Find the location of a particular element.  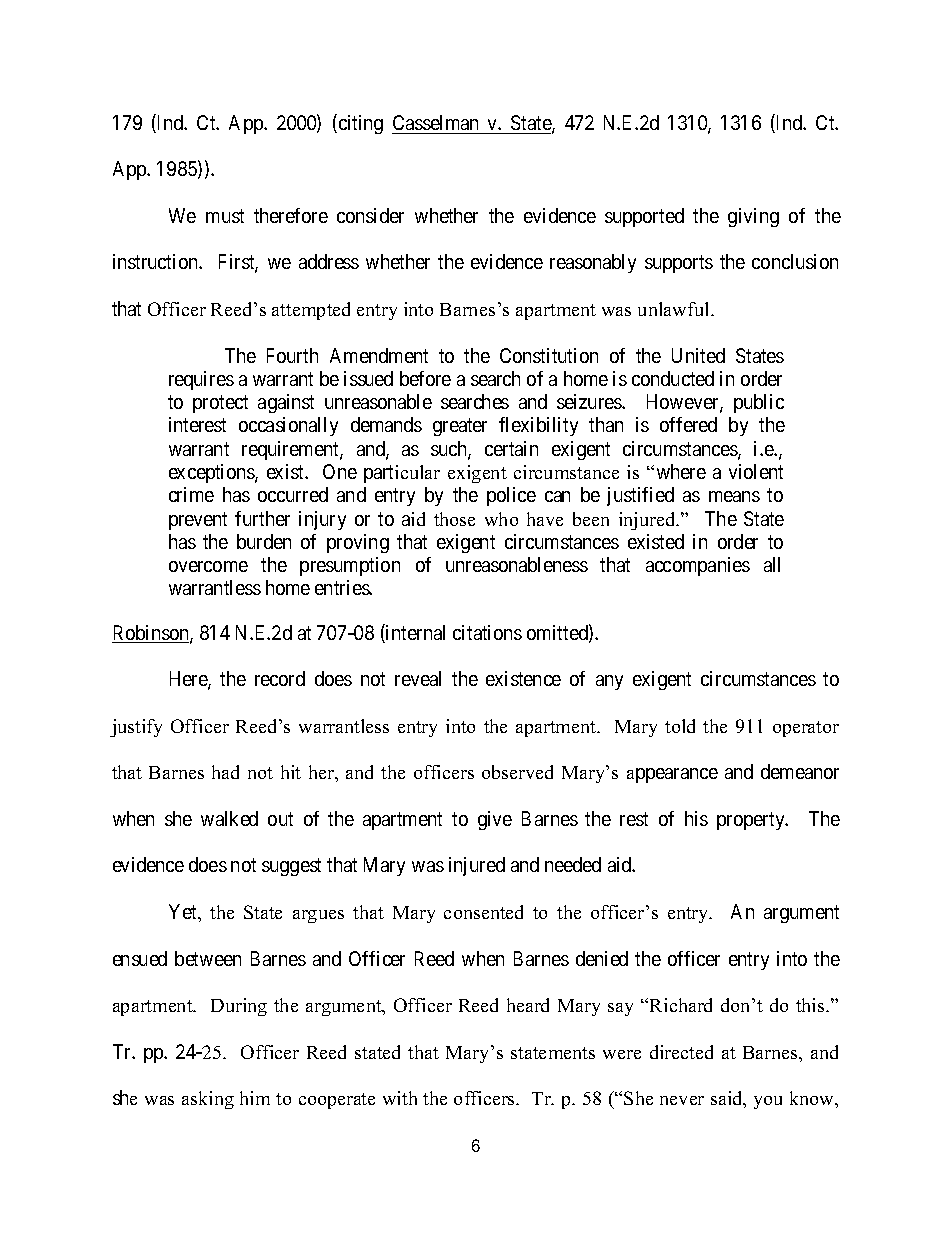

giving is located at coordinates (753, 217).
